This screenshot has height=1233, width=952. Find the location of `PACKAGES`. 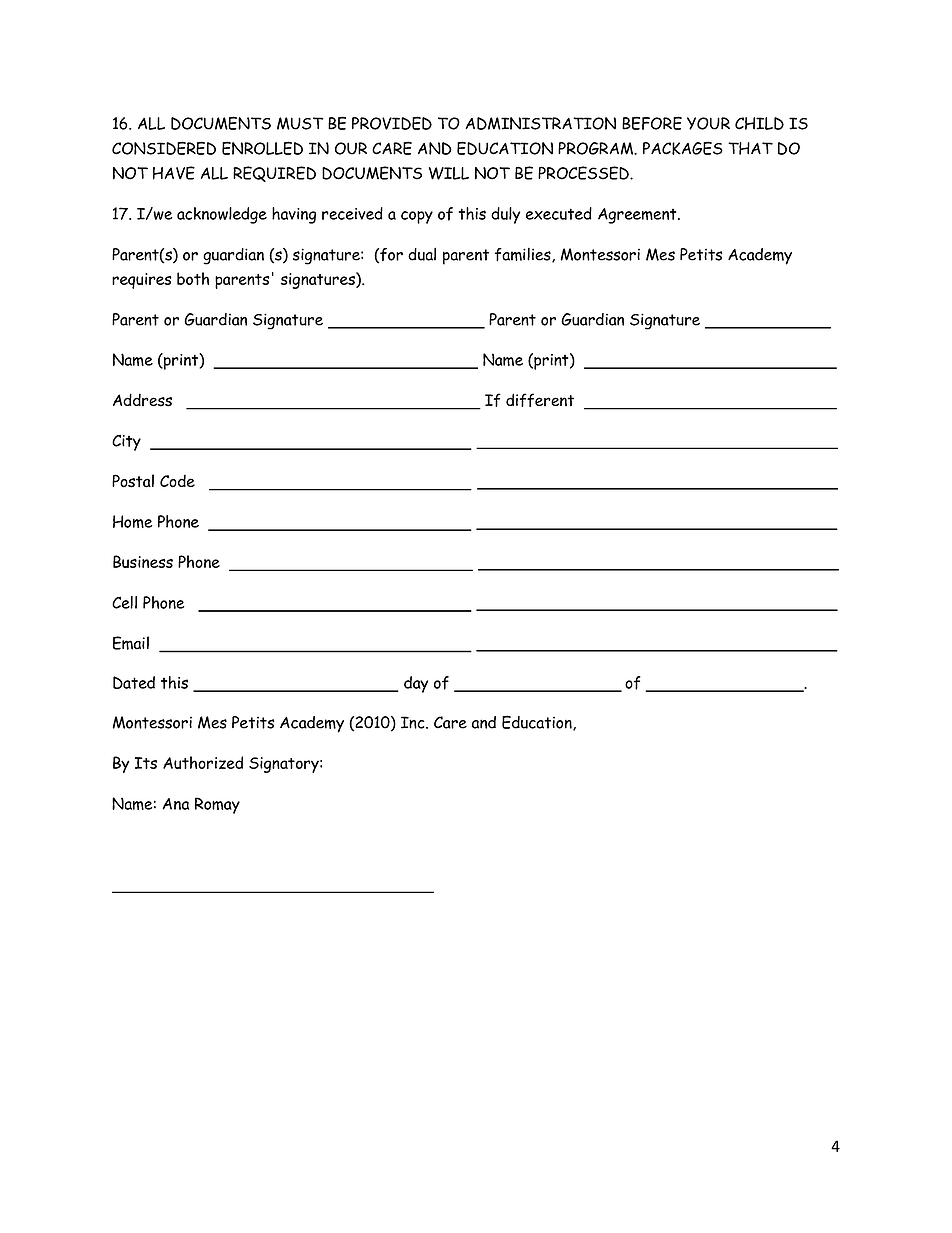

PACKAGES is located at coordinates (683, 148).
